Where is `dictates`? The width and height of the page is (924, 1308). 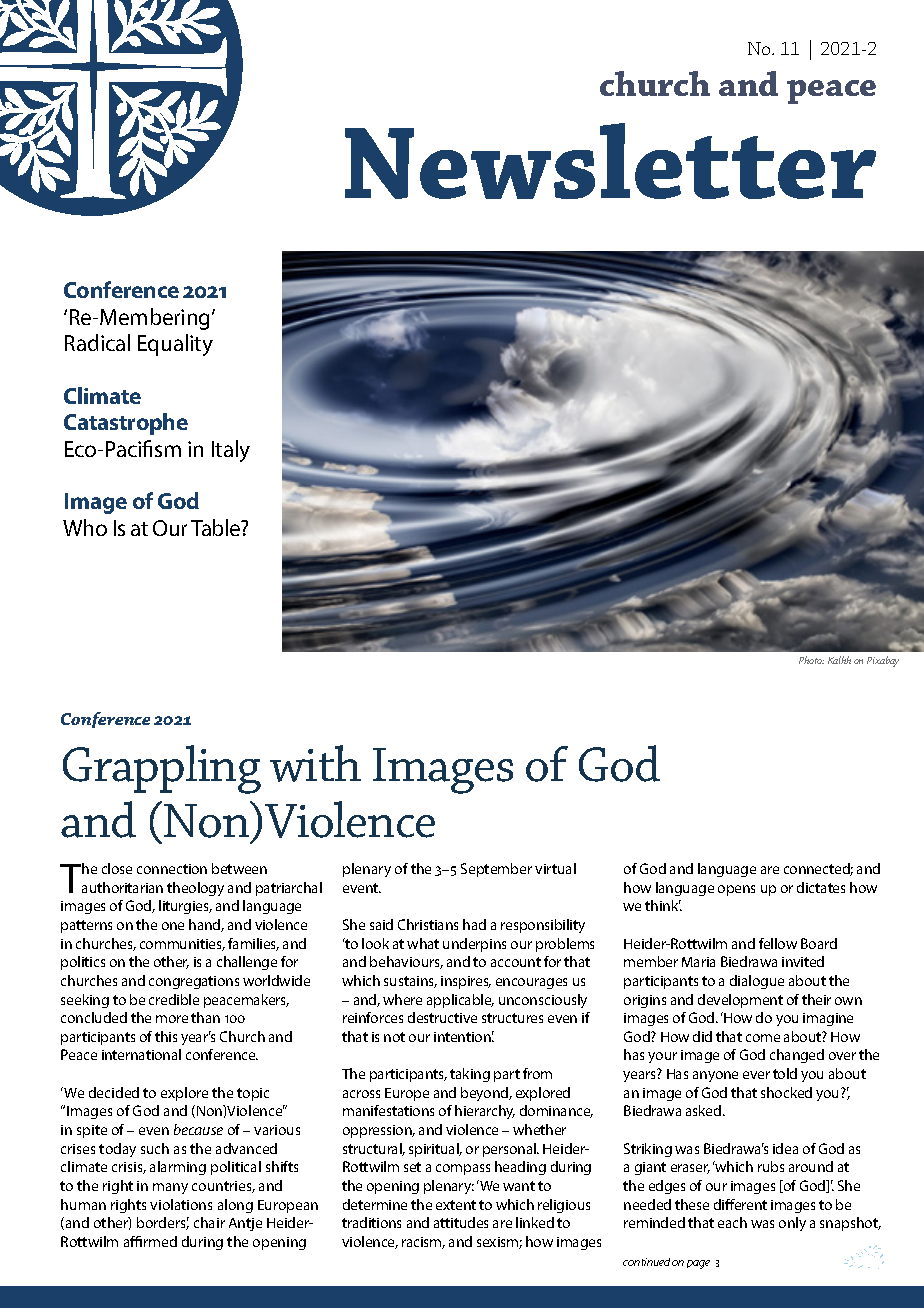
dictates is located at coordinates (821, 887).
